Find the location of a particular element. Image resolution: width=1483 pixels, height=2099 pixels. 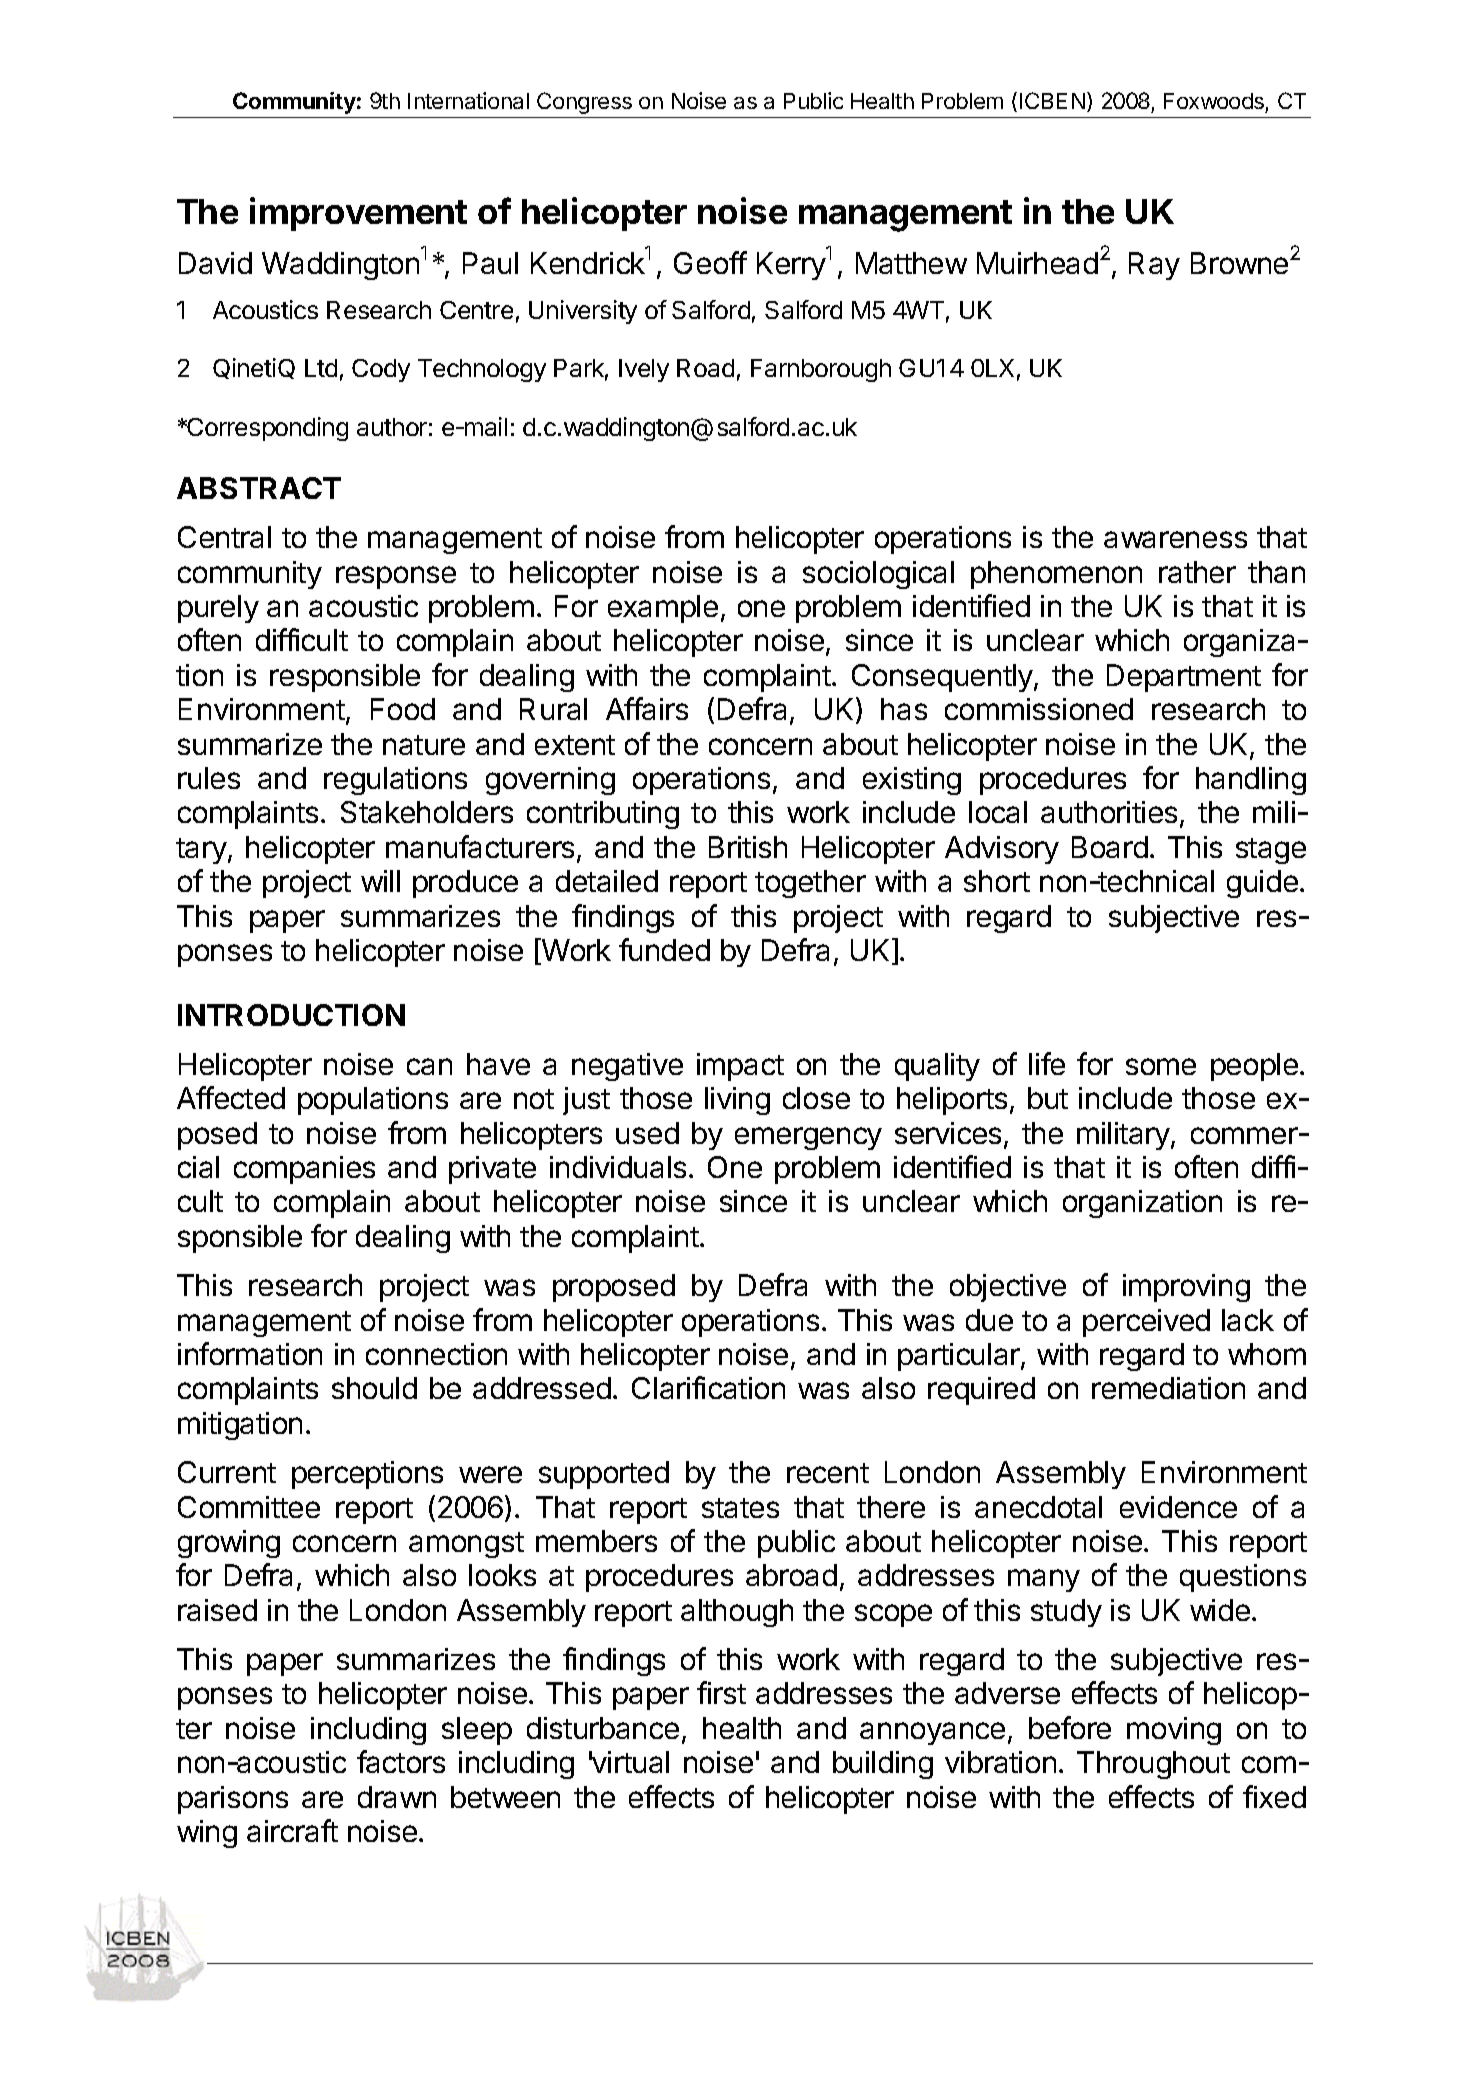

private is located at coordinates (492, 1170).
